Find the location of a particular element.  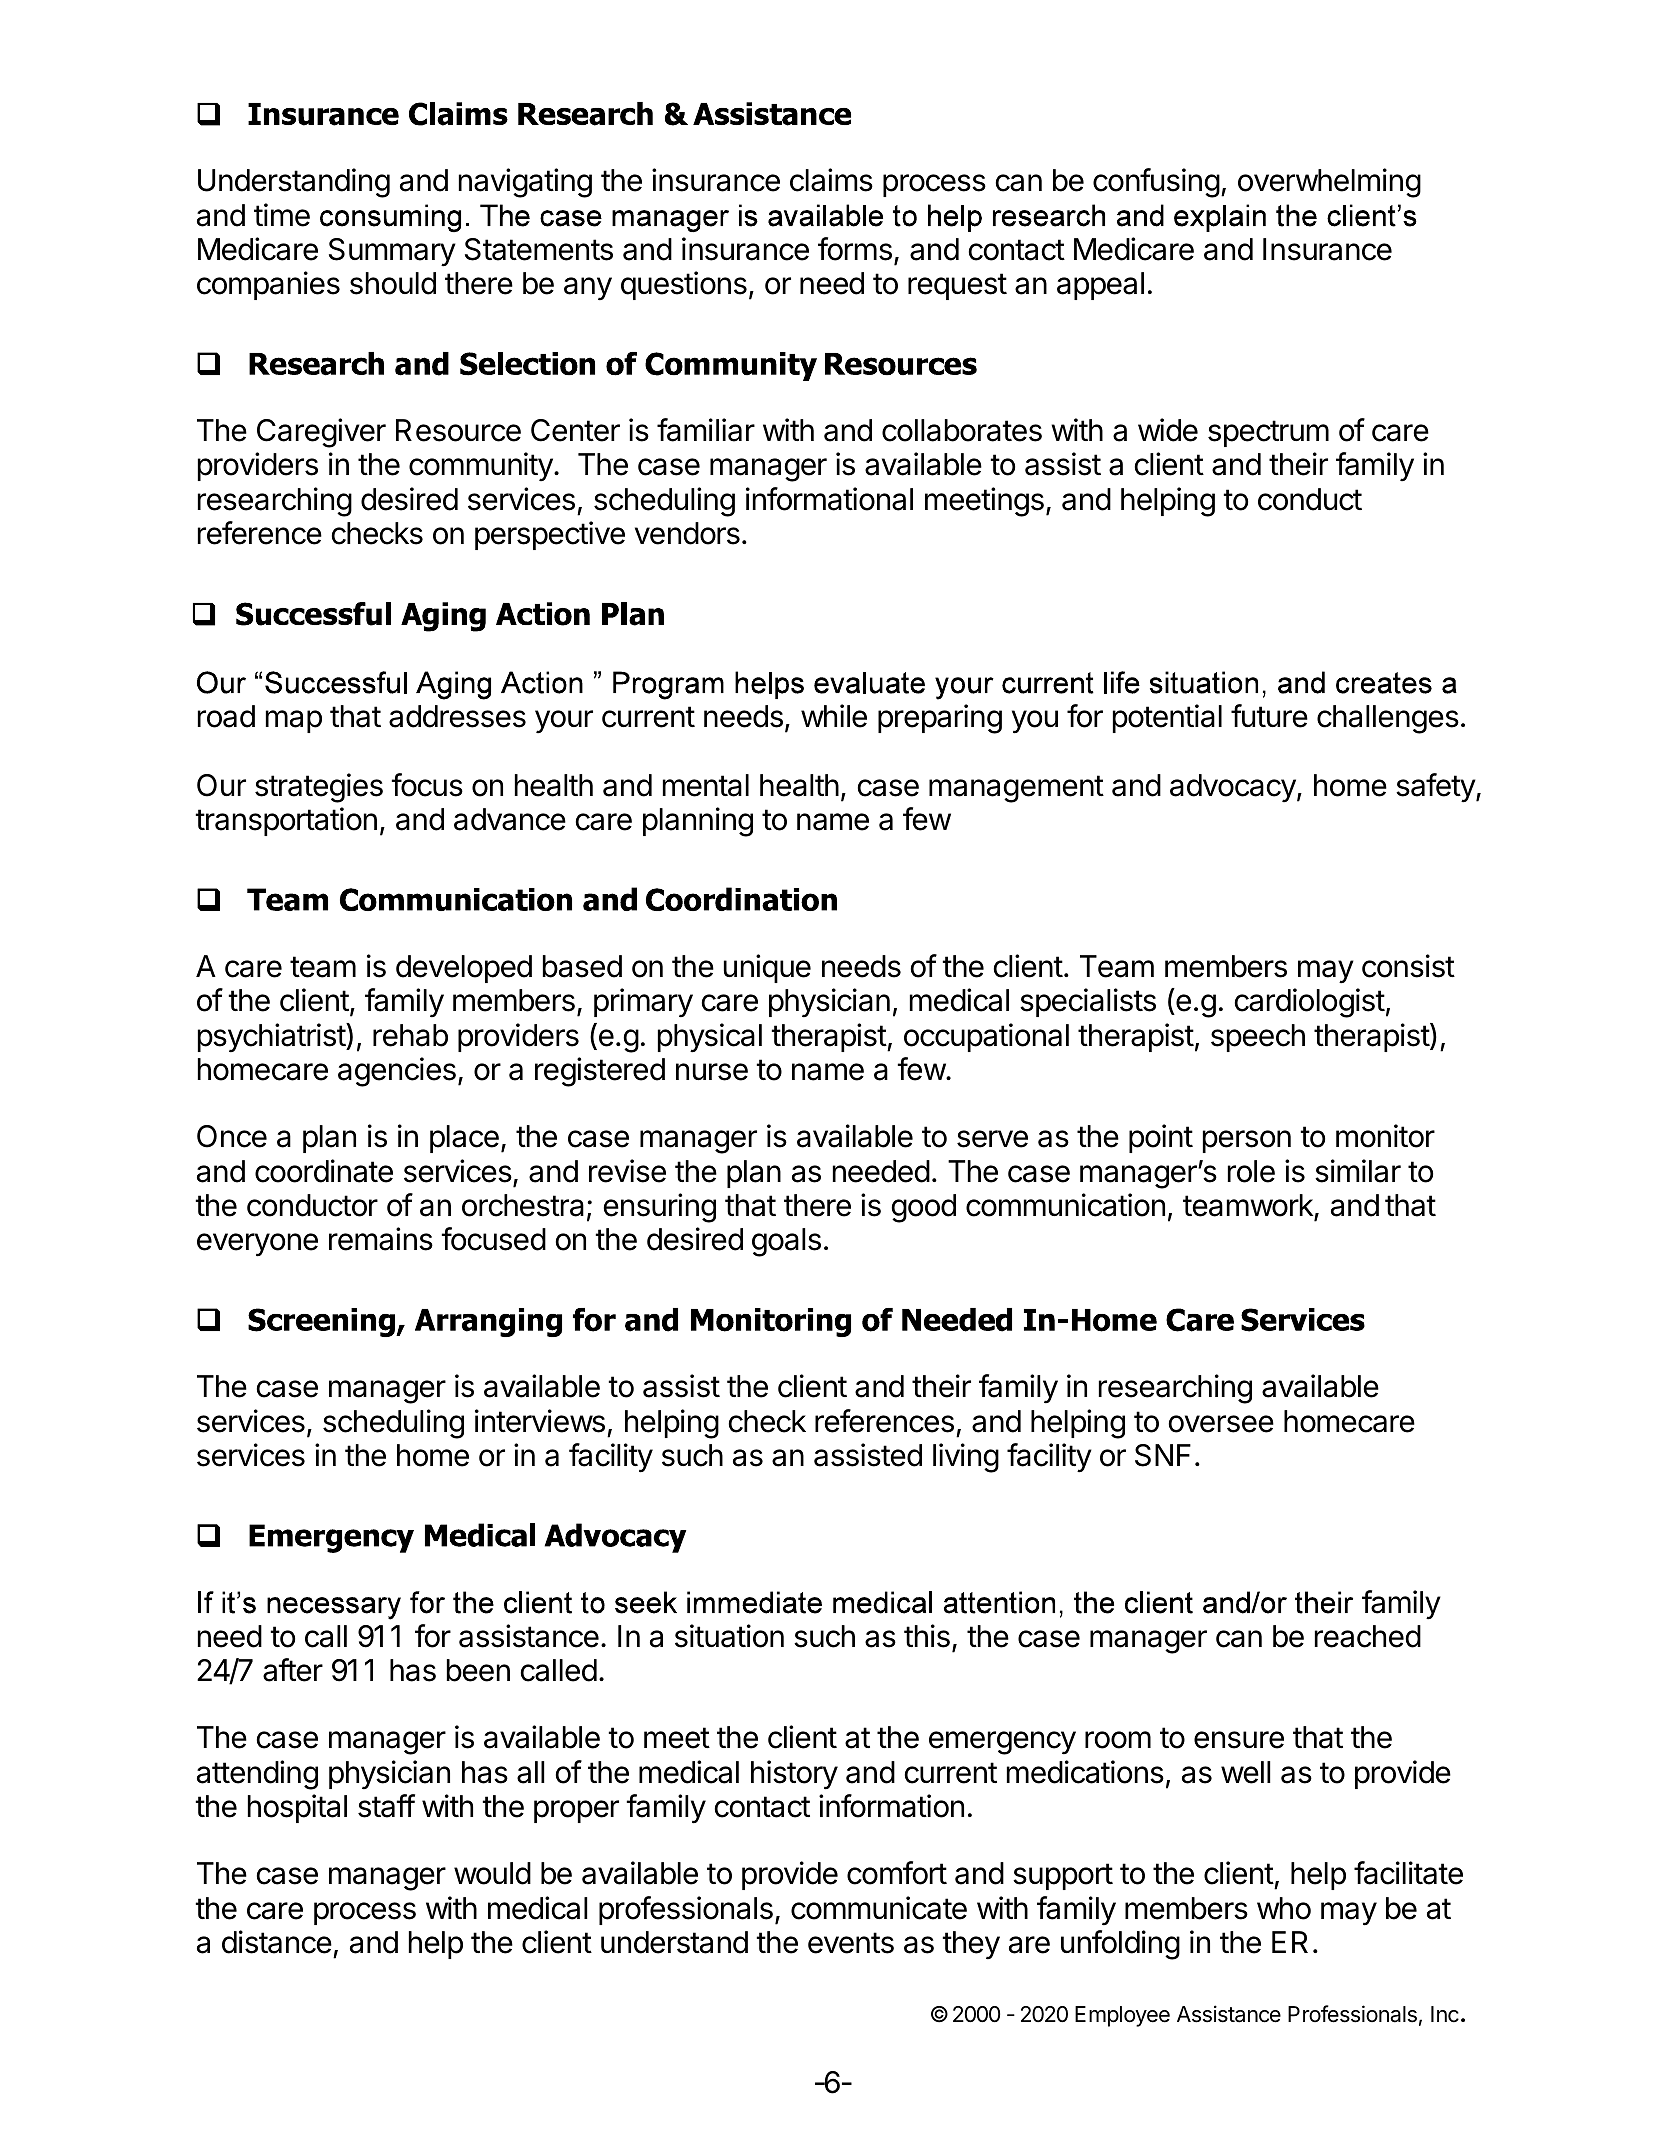

overwhelming is located at coordinates (1329, 183).
